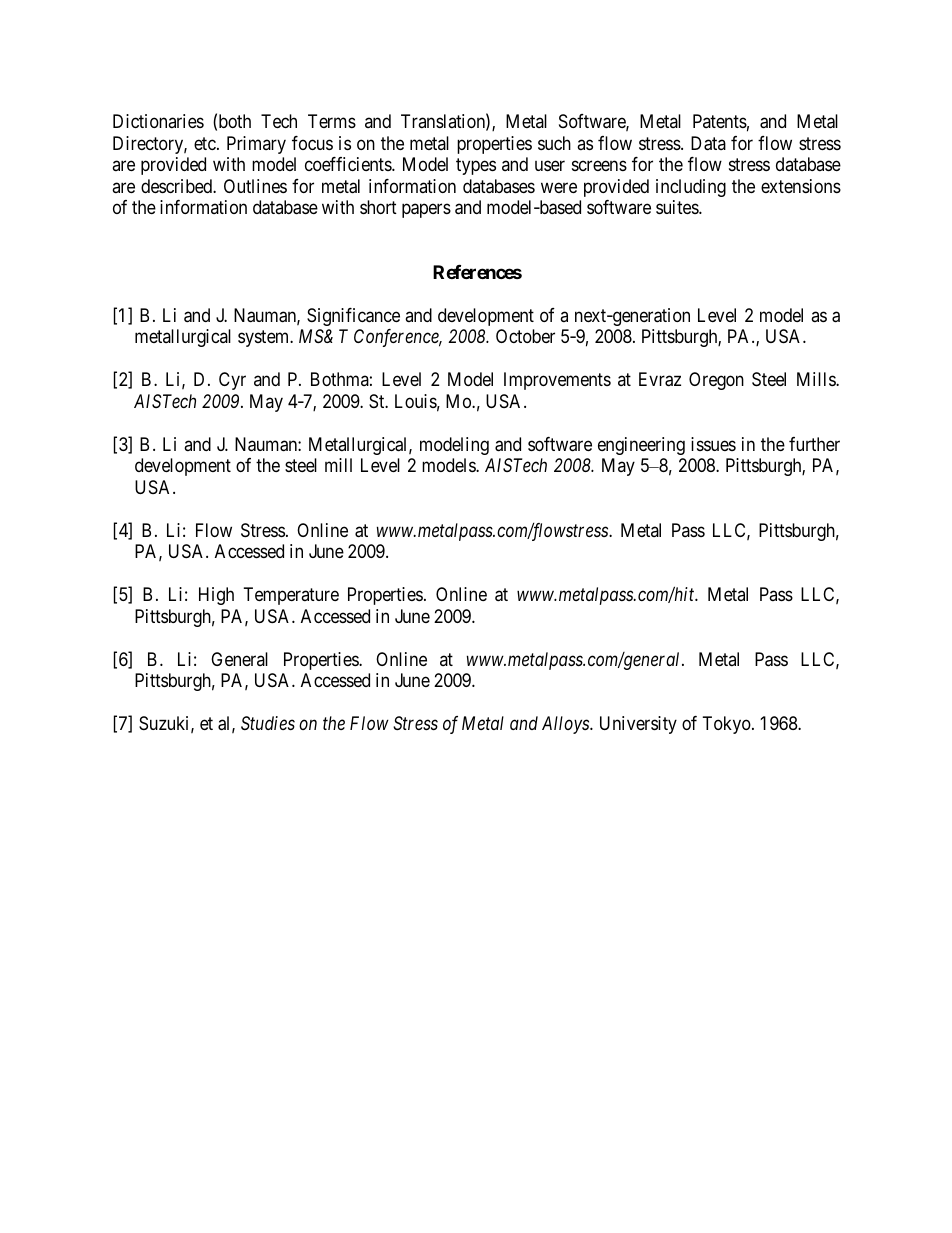 This screenshot has height=1233, width=952. I want to click on Studies, so click(268, 723).
